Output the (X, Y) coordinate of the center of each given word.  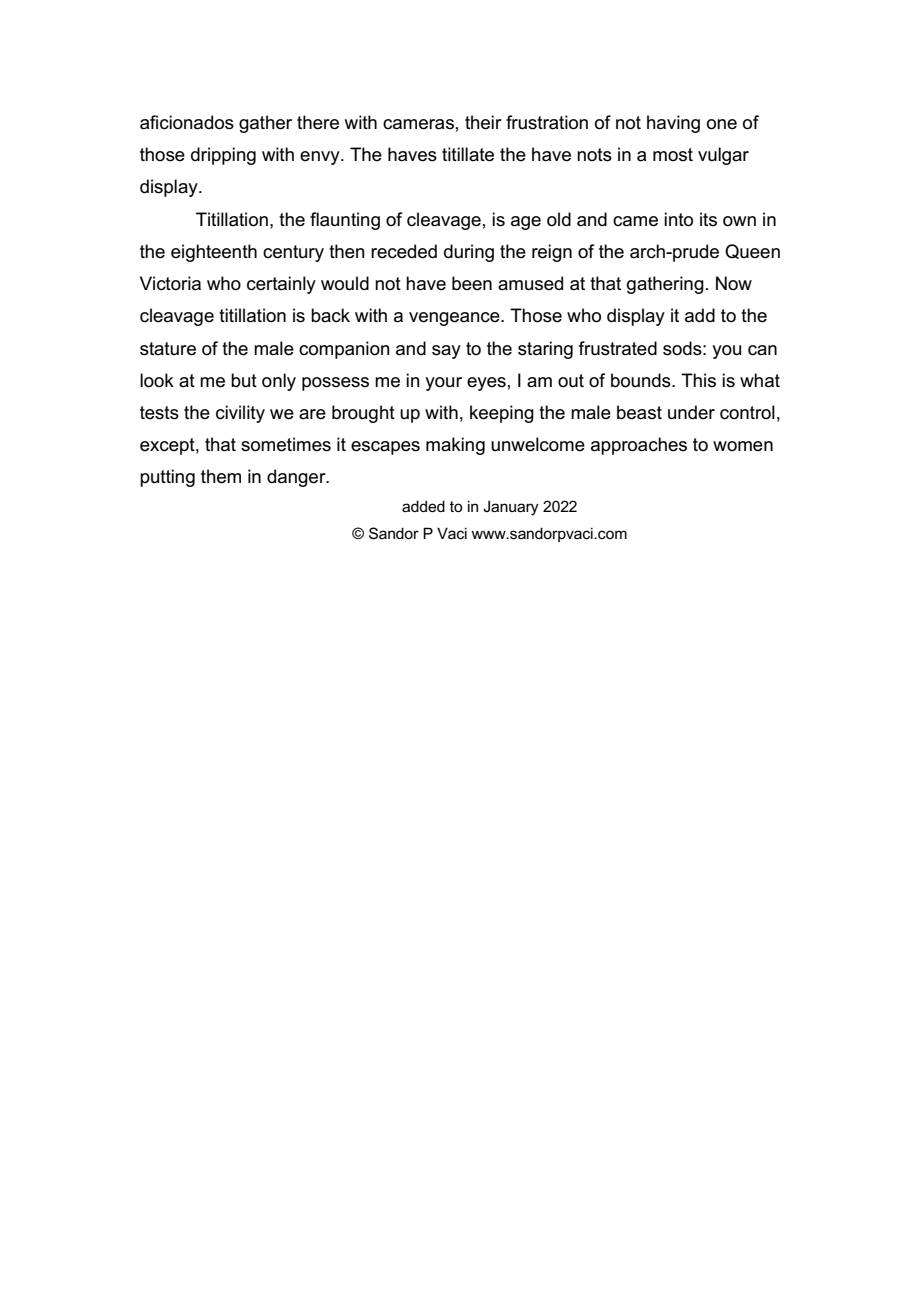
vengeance (455, 319)
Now (734, 283)
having (673, 124)
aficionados (187, 122)
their (483, 122)
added (423, 506)
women (743, 446)
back (330, 315)
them (221, 476)
